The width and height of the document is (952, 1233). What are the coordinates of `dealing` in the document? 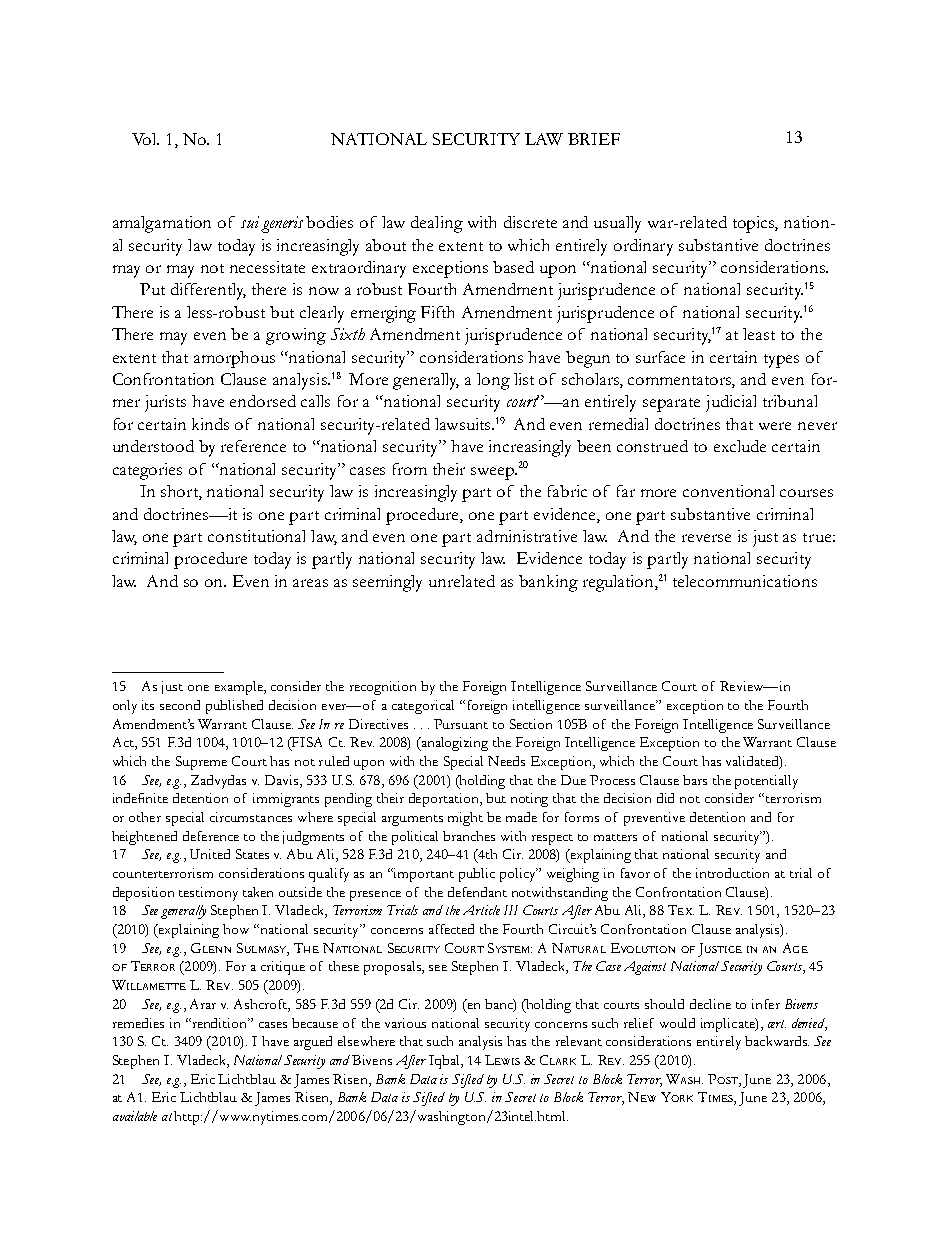 It's located at (437, 224).
